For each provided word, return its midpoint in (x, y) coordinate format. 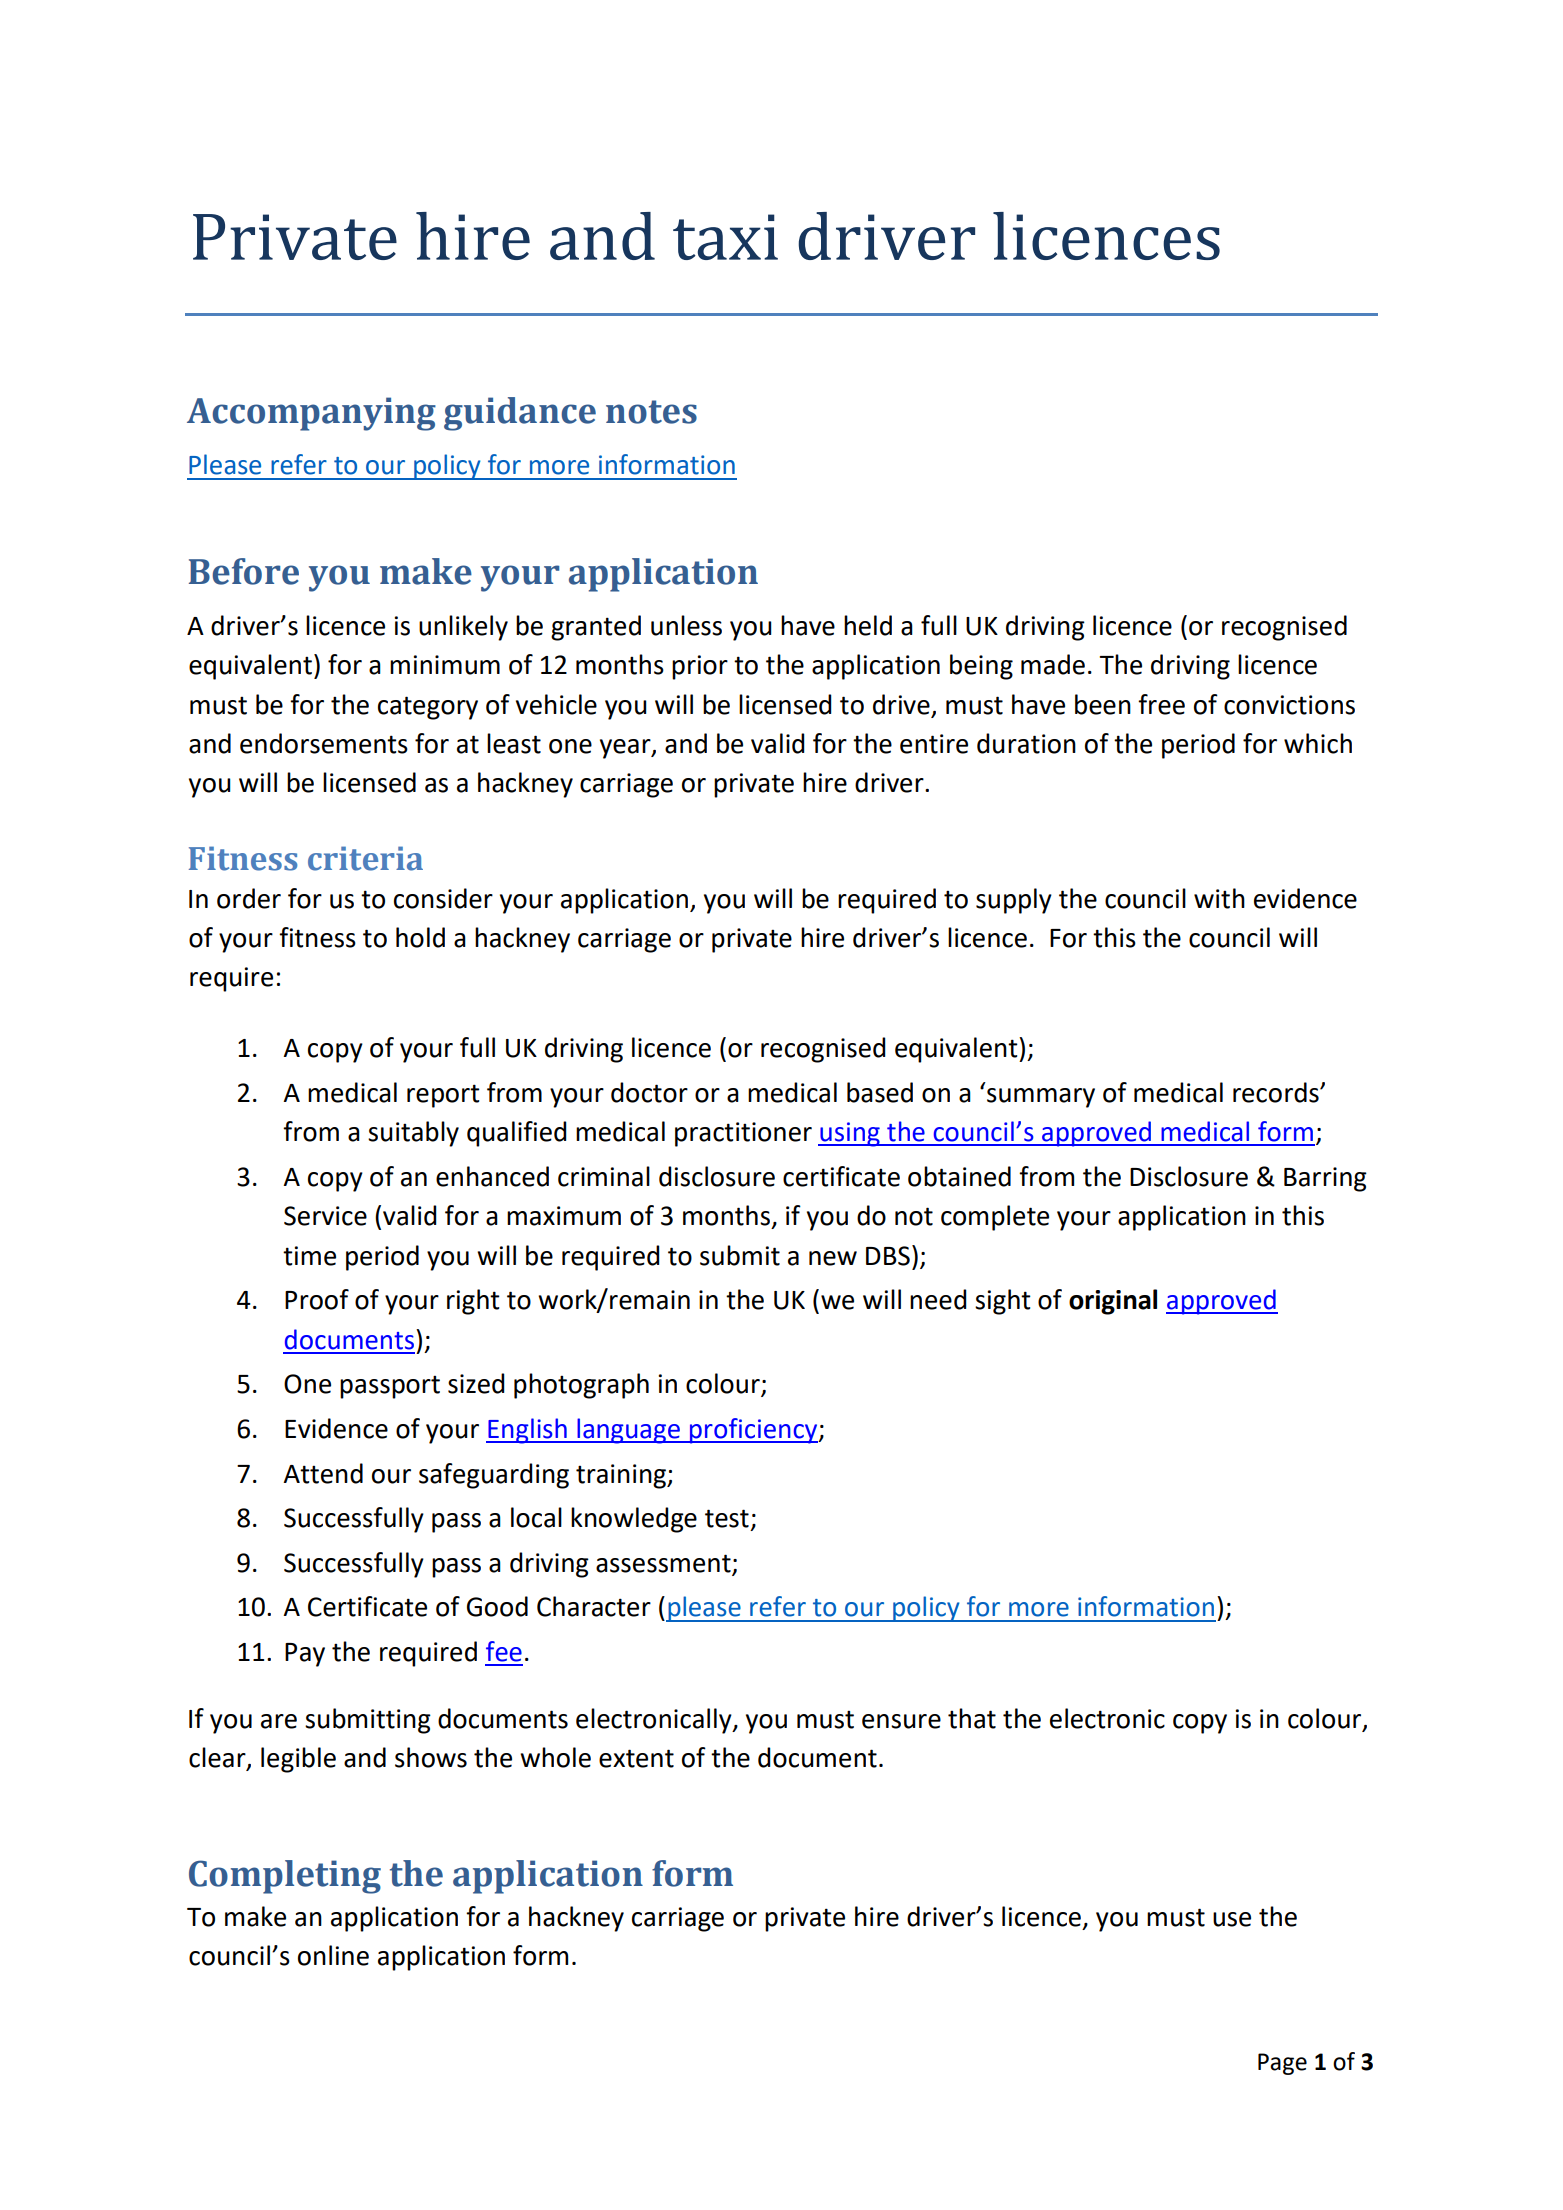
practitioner (743, 1134)
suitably (413, 1134)
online (333, 1955)
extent (636, 1758)
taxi (725, 237)
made (1053, 664)
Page (1282, 2064)
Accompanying (311, 414)
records (1277, 1092)
